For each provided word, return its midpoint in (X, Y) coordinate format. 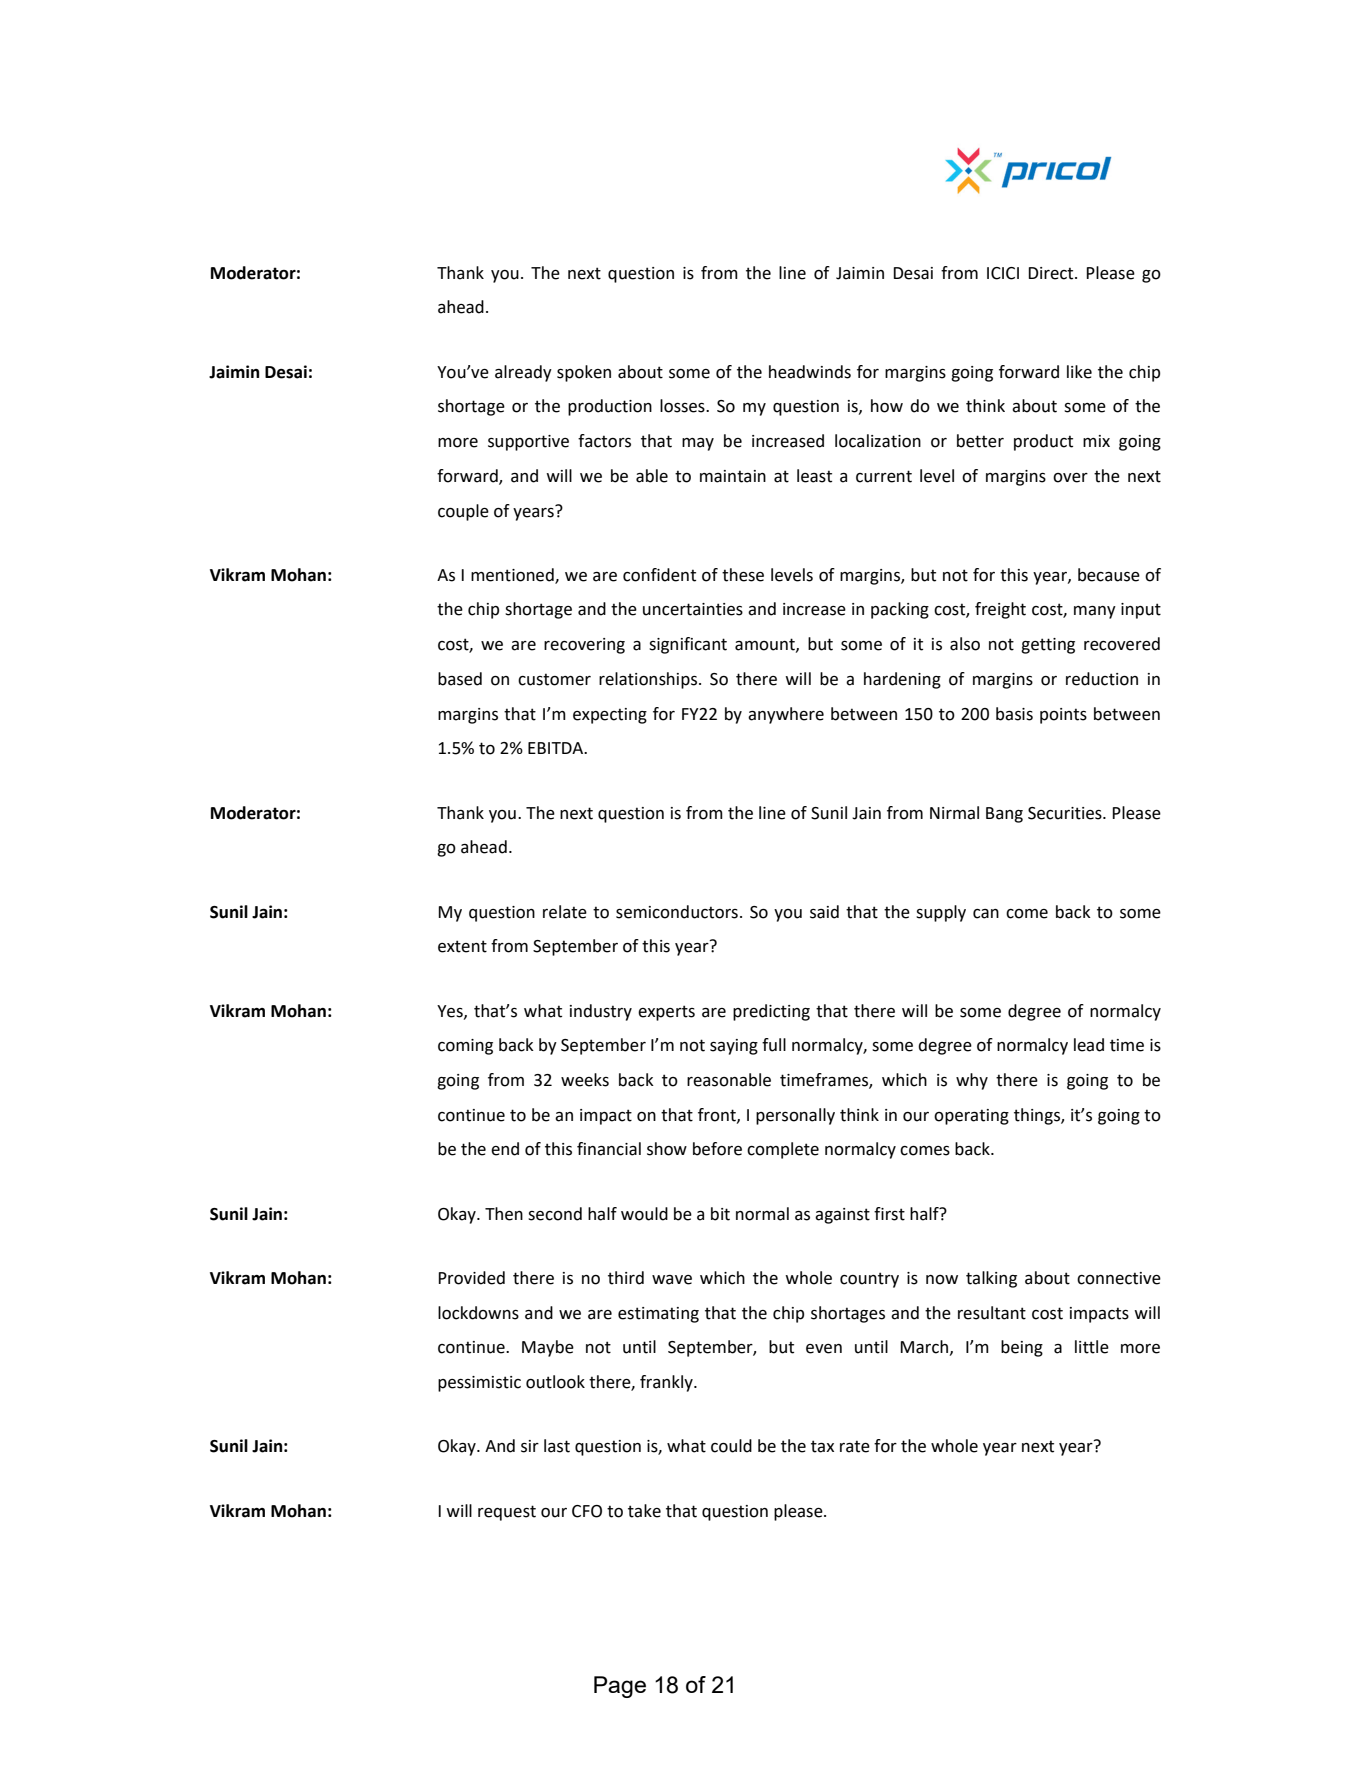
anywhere (786, 715)
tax (822, 1446)
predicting (771, 1012)
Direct (1052, 273)
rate (855, 1446)
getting (1048, 646)
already (523, 373)
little (1092, 1347)
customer (554, 679)
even (824, 1349)
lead (1089, 1045)
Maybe (548, 1348)
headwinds (810, 372)
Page (620, 1687)
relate (565, 912)
